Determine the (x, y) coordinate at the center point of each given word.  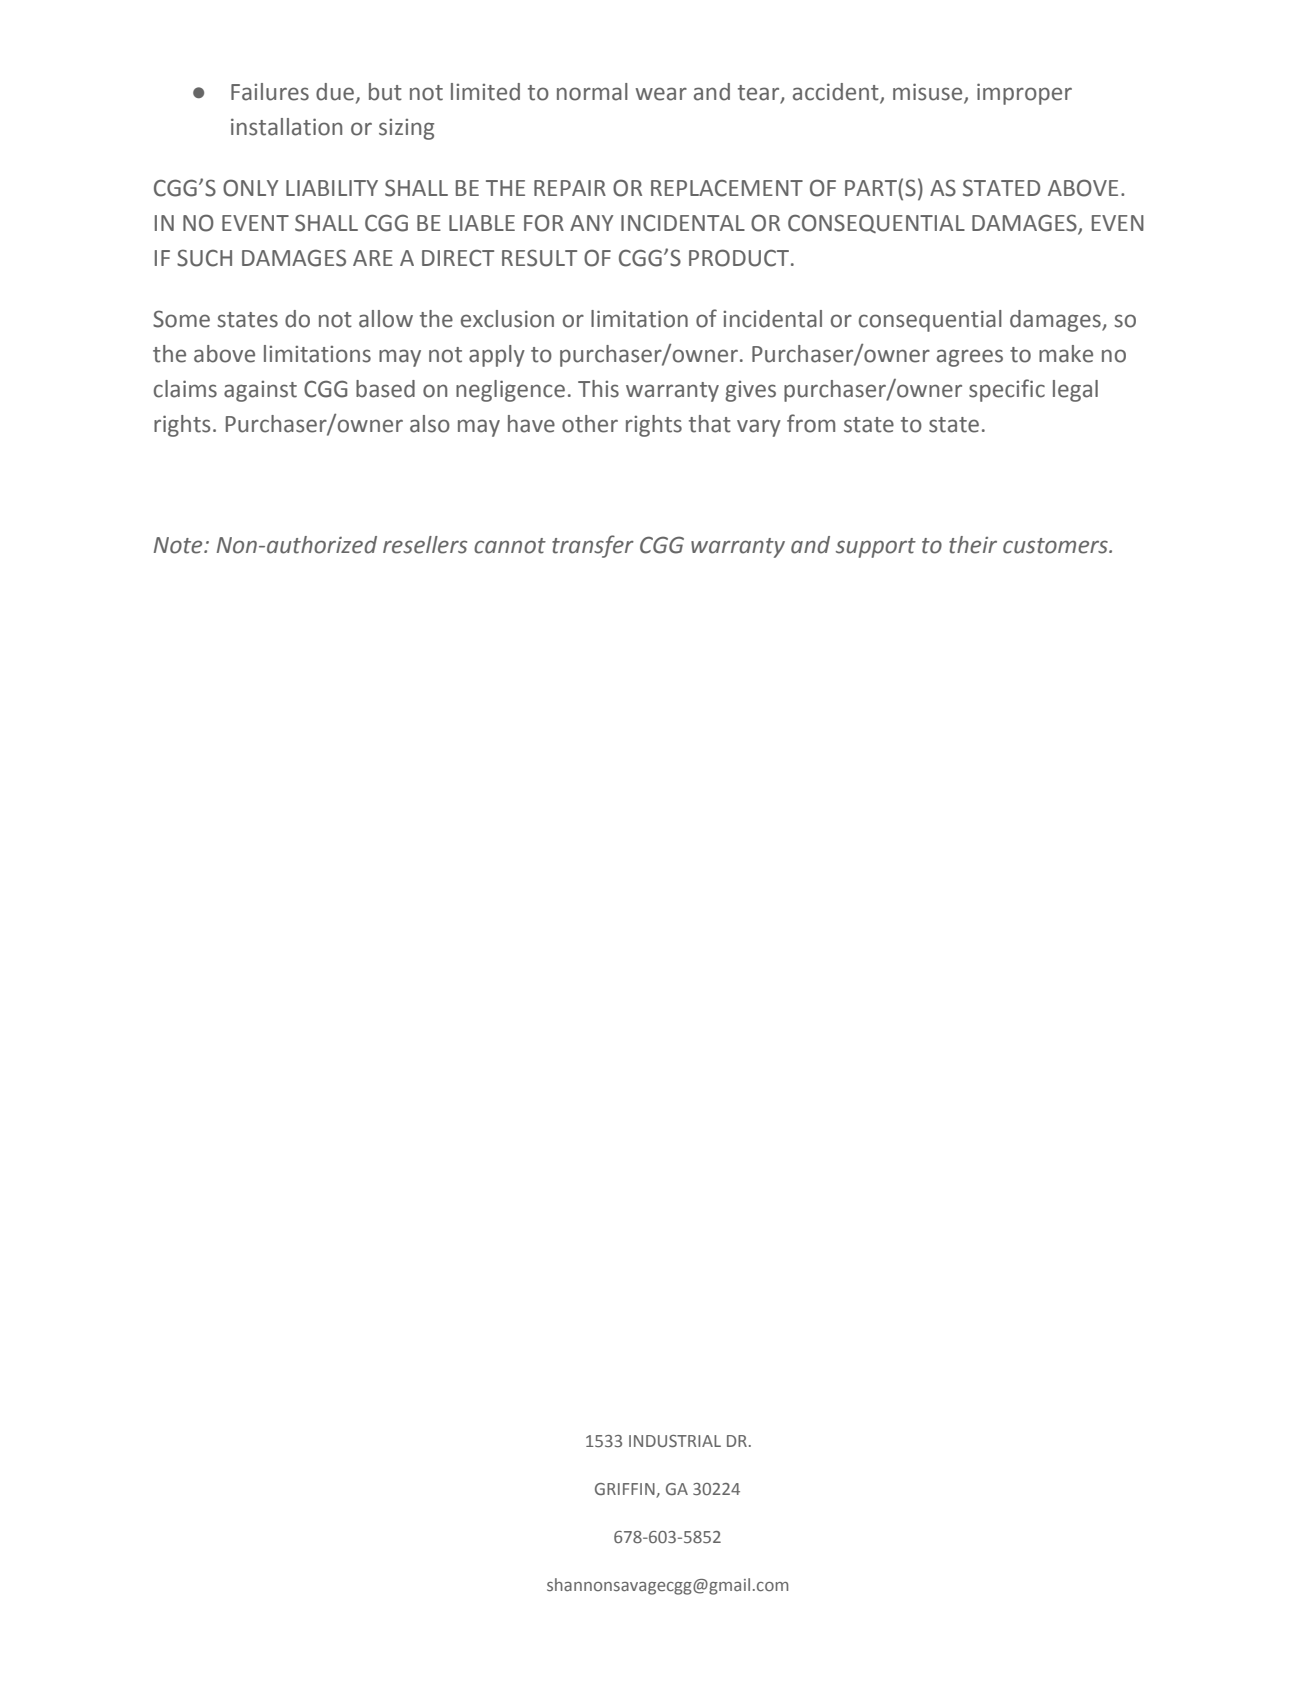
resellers (425, 545)
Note (179, 545)
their (973, 545)
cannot (510, 546)
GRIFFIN (626, 1490)
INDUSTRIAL (675, 1441)
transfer (593, 546)
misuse (929, 93)
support (876, 548)
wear (661, 94)
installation (286, 127)
